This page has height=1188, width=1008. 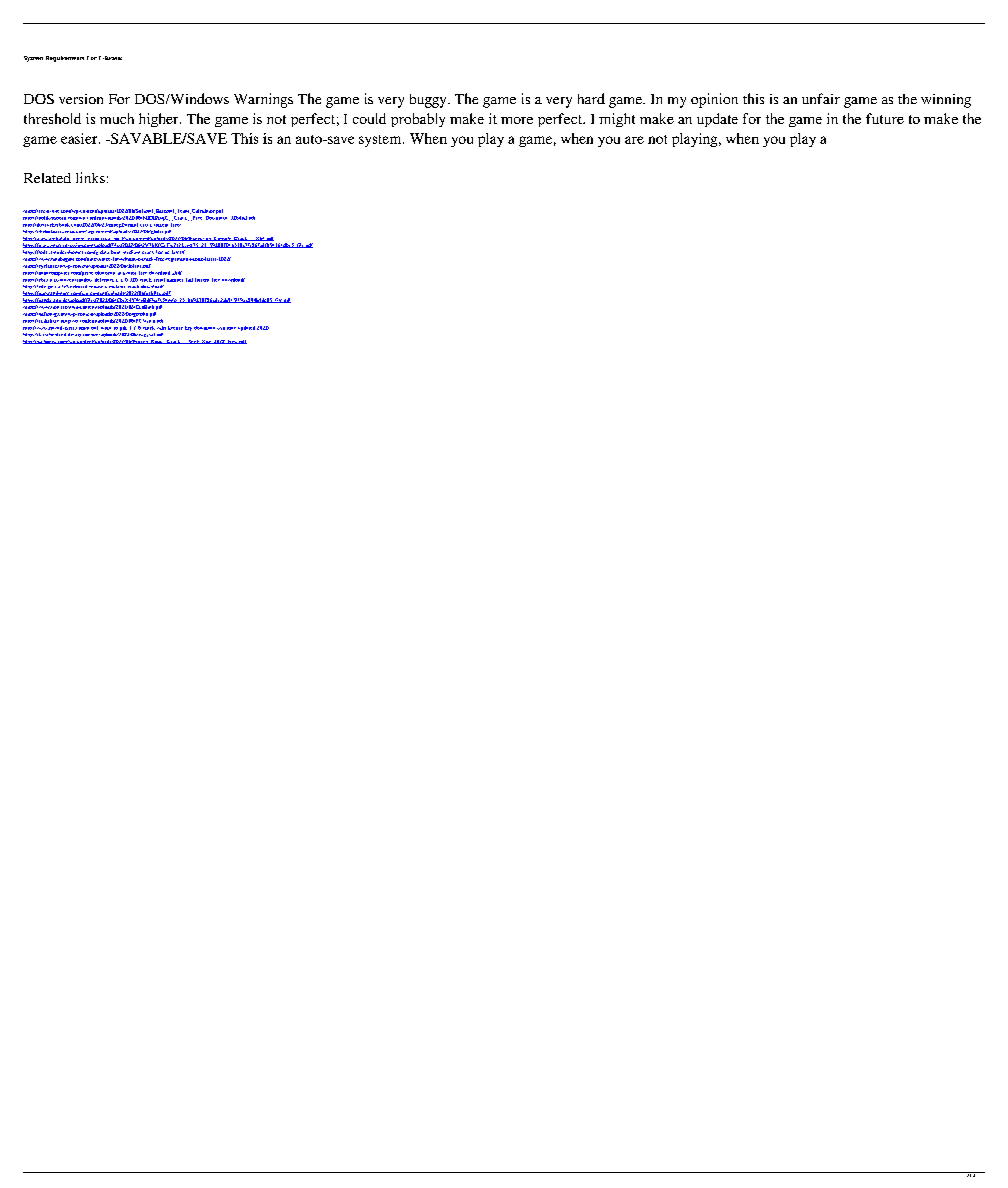 What do you see at coordinates (591, 98) in the page?
I see `hard` at bounding box center [591, 98].
